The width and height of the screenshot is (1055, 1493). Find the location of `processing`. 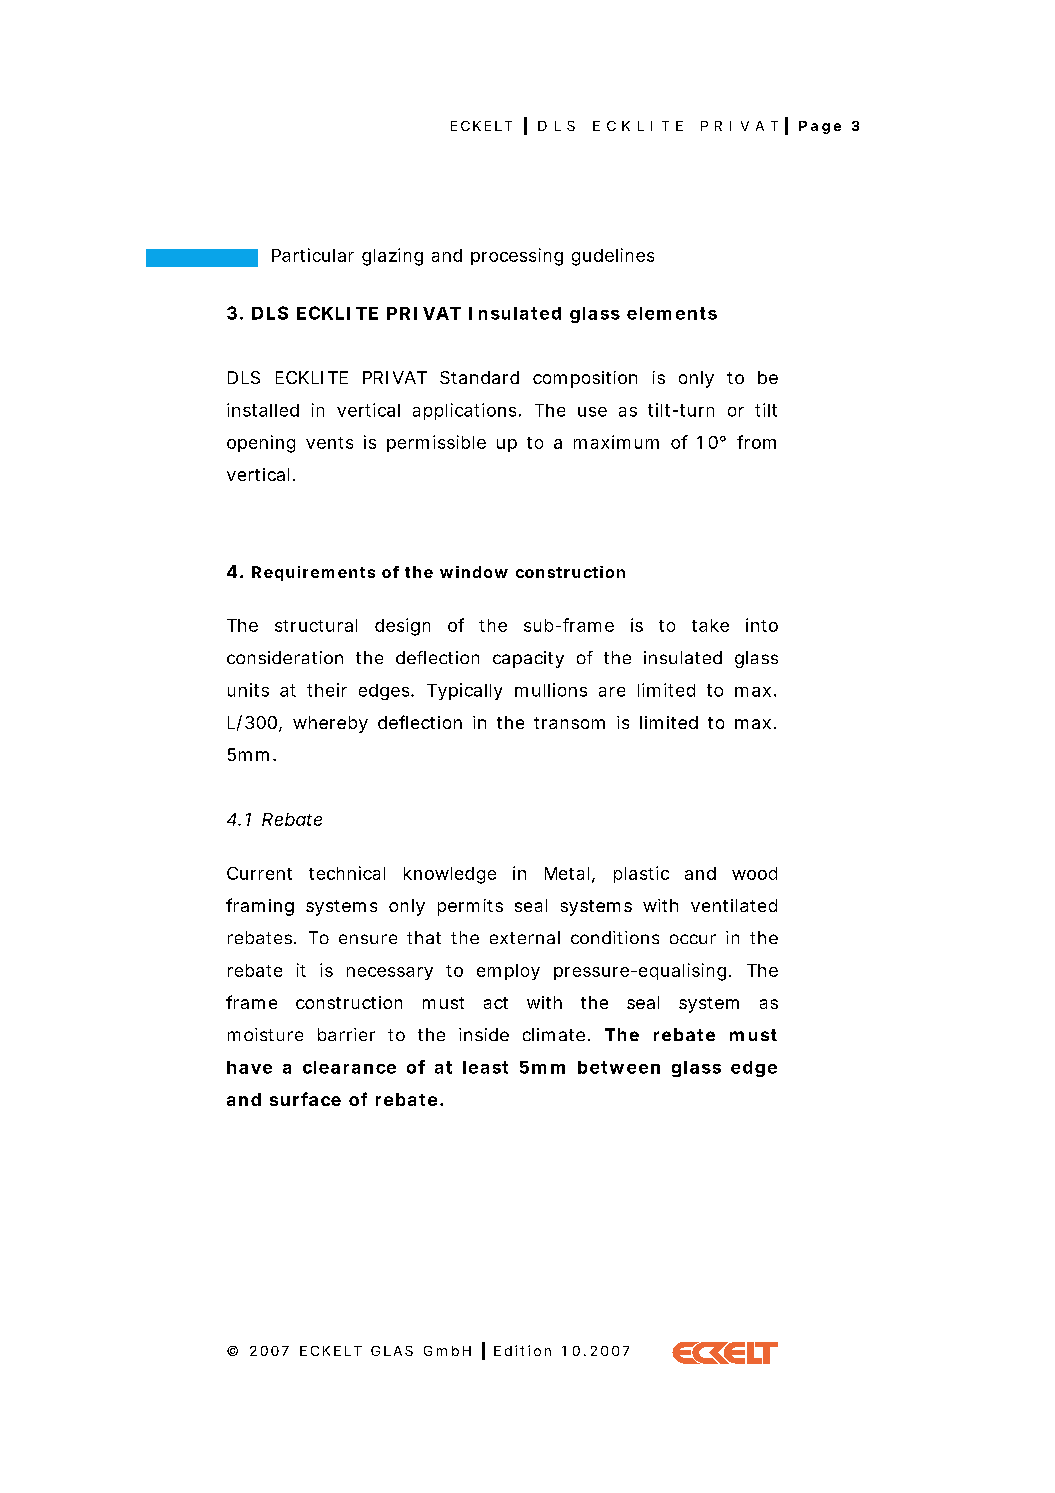

processing is located at coordinates (517, 257).
